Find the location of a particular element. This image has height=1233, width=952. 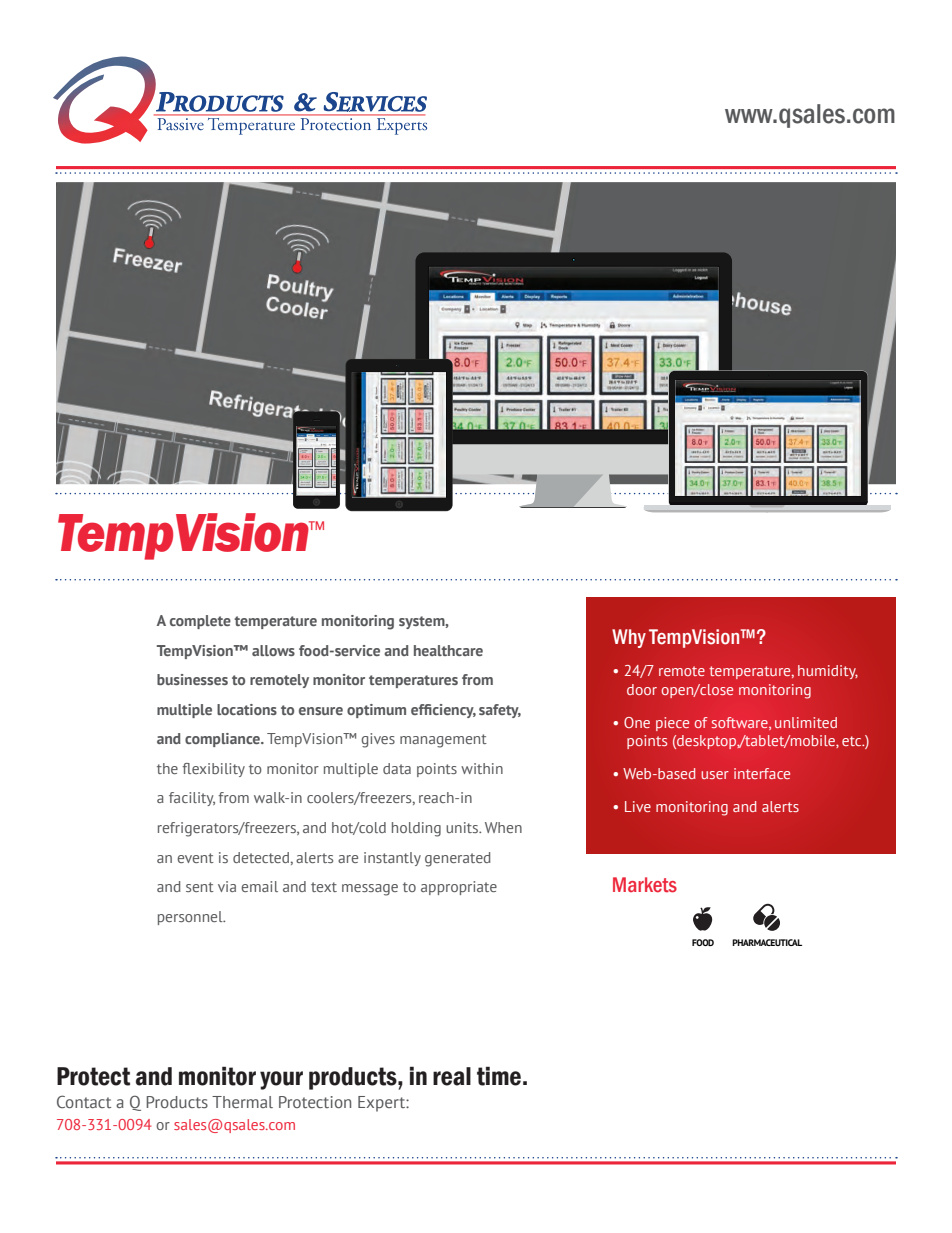

management is located at coordinates (443, 741).
